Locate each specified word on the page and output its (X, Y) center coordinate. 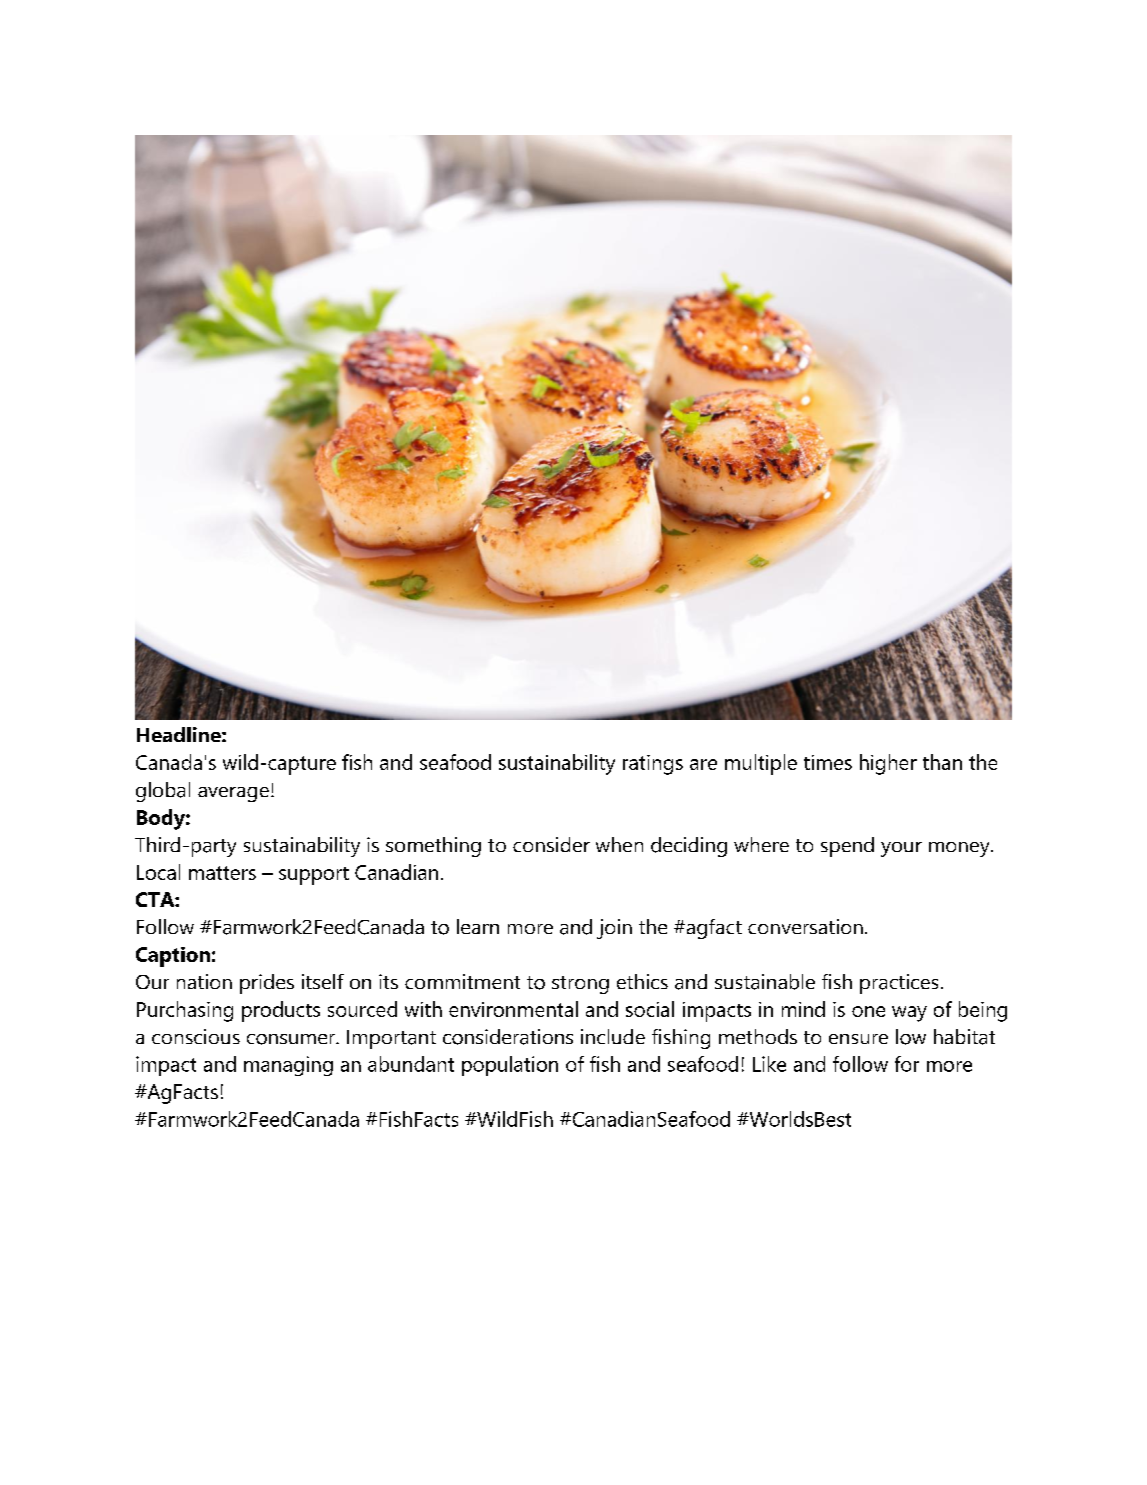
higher (888, 764)
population (510, 1066)
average (233, 794)
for (907, 1064)
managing (288, 1066)
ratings (653, 765)
